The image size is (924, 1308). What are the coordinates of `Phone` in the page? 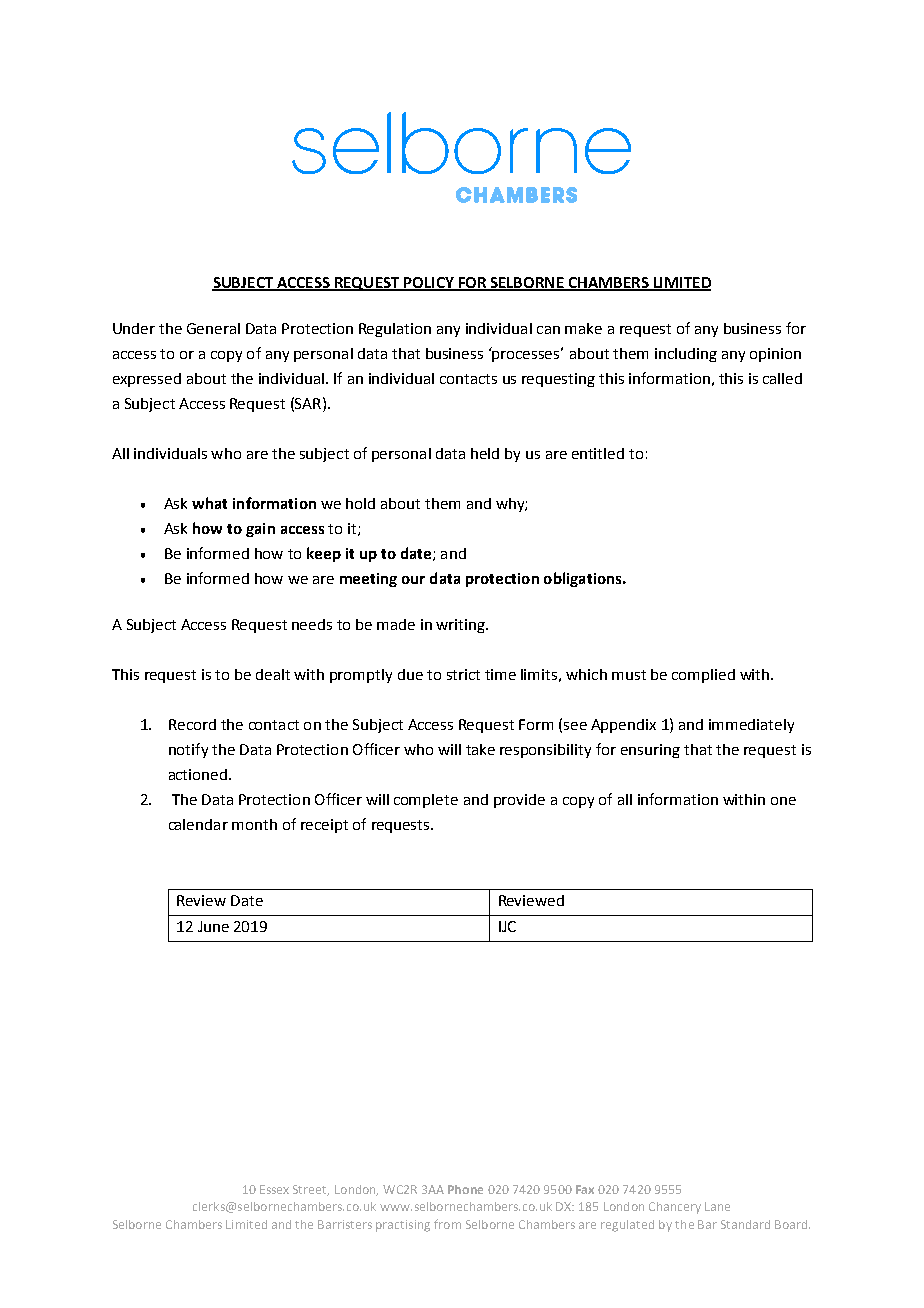 It's located at (465, 1189).
